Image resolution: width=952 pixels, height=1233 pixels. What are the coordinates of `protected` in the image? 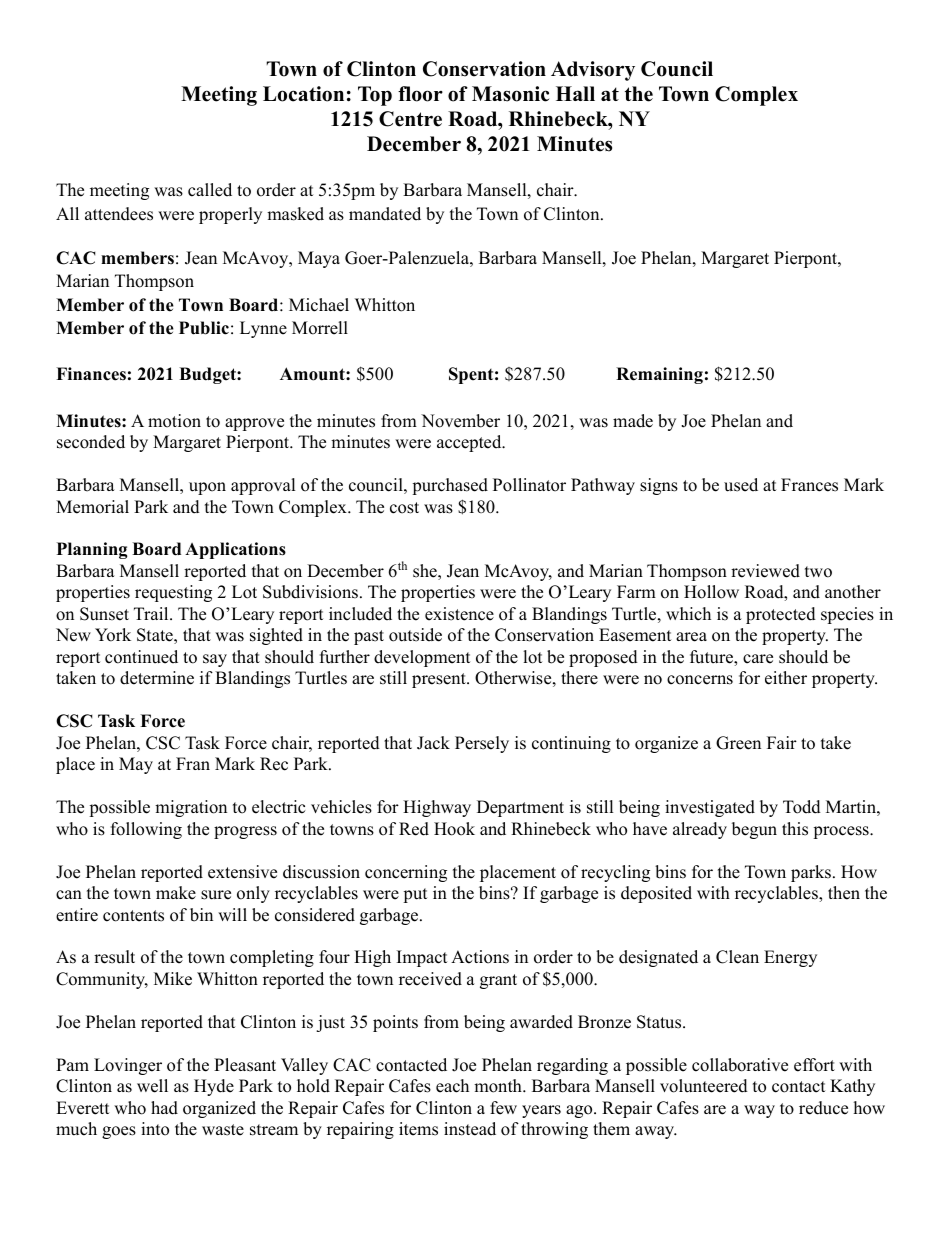 It's located at (781, 615).
